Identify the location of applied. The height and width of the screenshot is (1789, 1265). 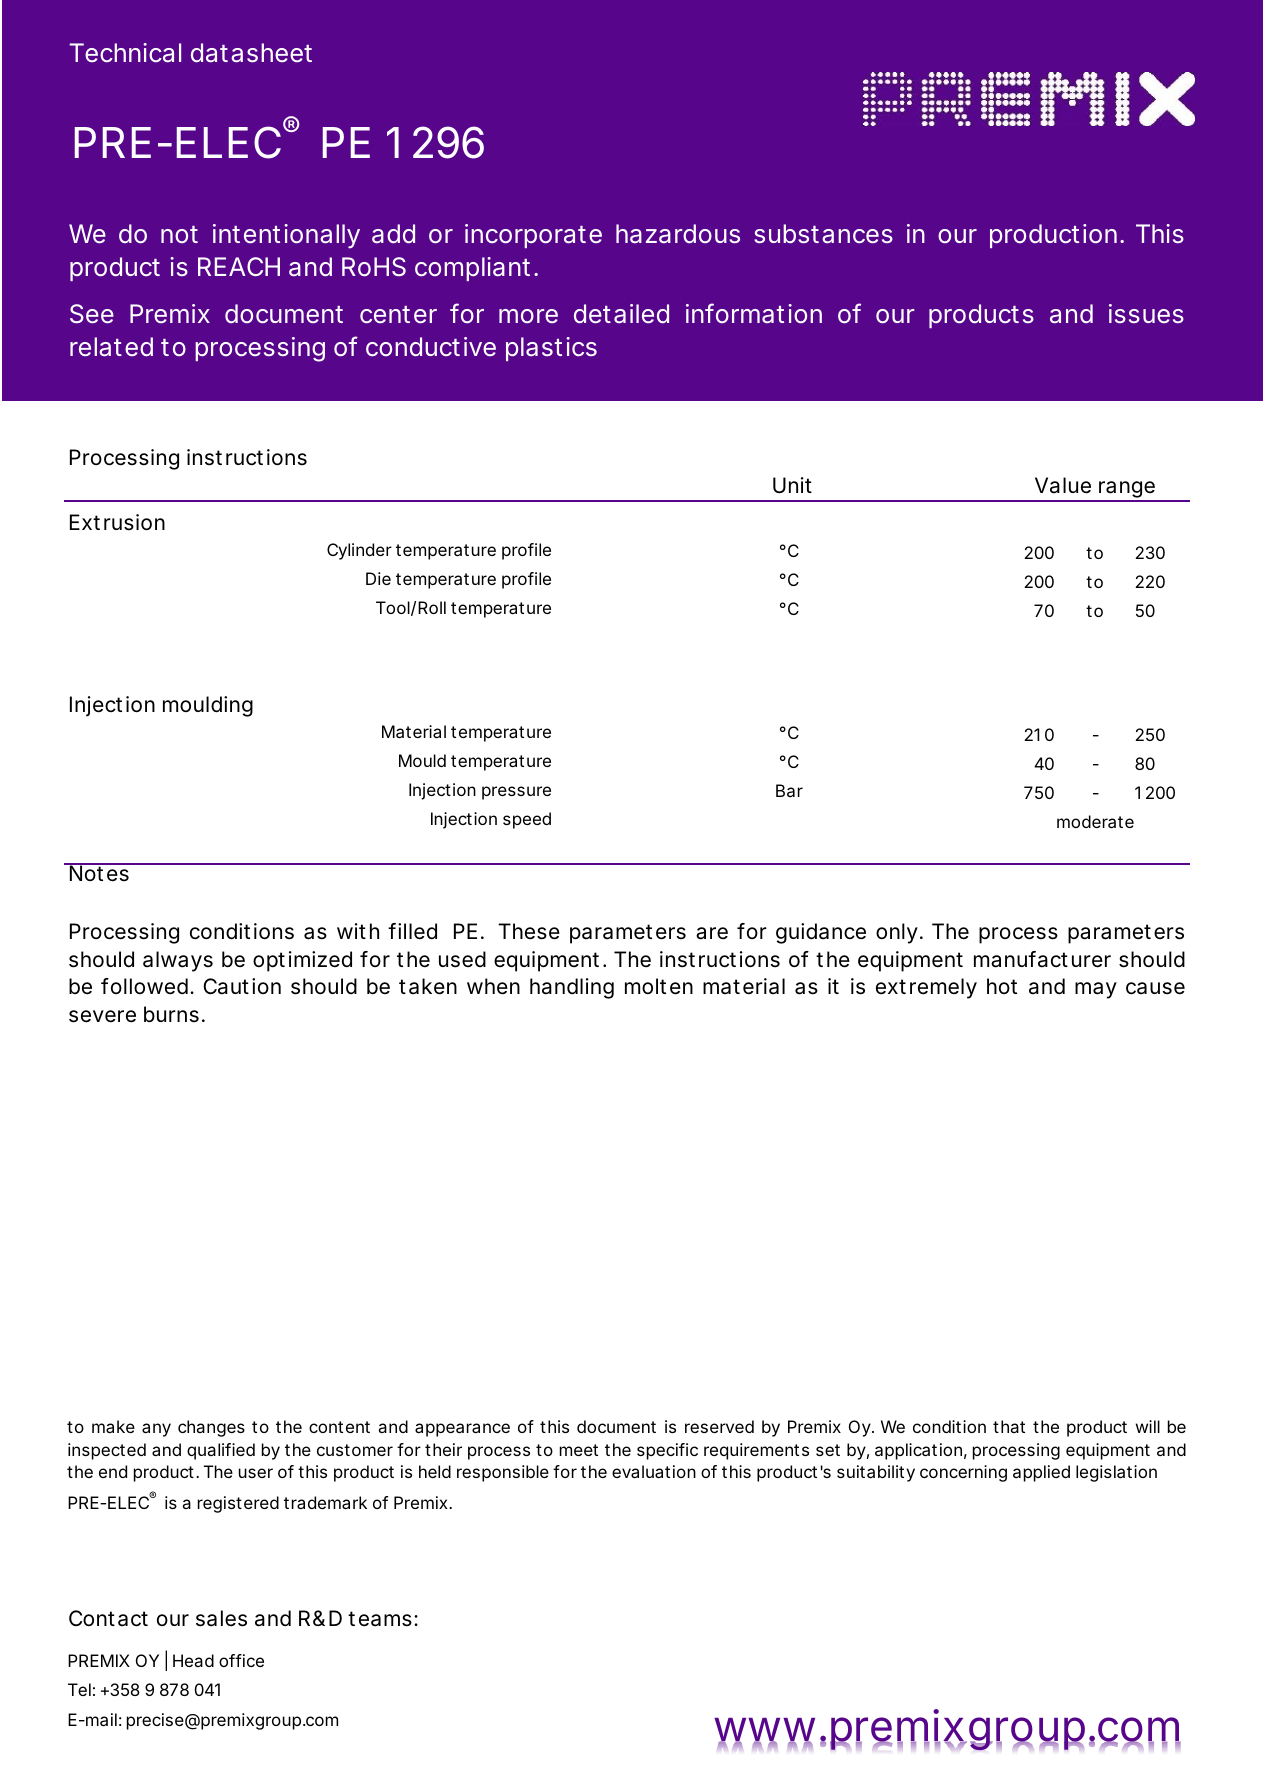
(1041, 1473).
